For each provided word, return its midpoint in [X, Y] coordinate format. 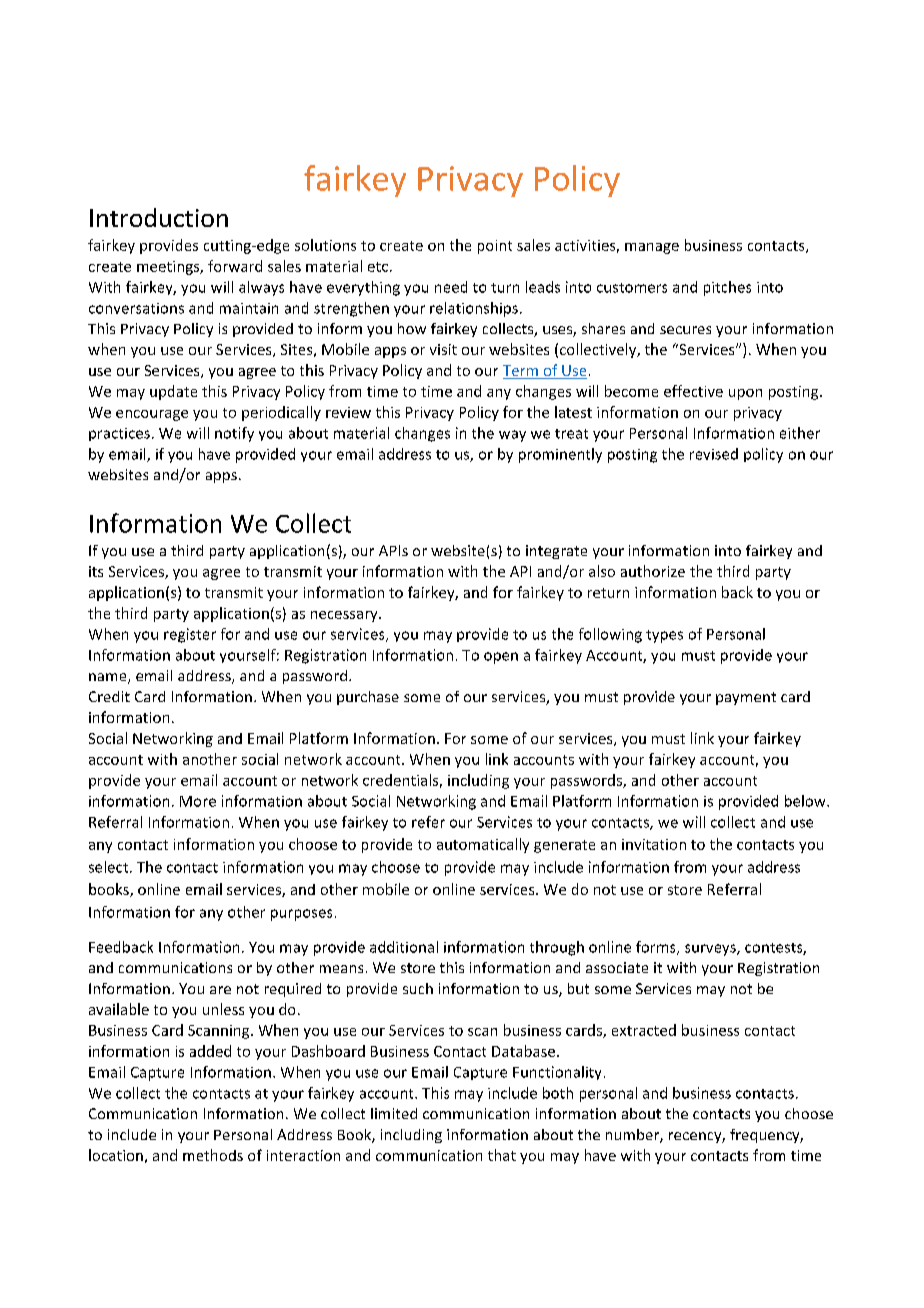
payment [746, 698]
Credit [109, 696]
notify [234, 434]
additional [404, 947]
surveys [711, 950]
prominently [560, 455]
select [110, 867]
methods [213, 1155]
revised [714, 454]
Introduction [159, 217]
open [501, 658]
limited [394, 1113]
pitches [727, 288]
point [495, 247]
